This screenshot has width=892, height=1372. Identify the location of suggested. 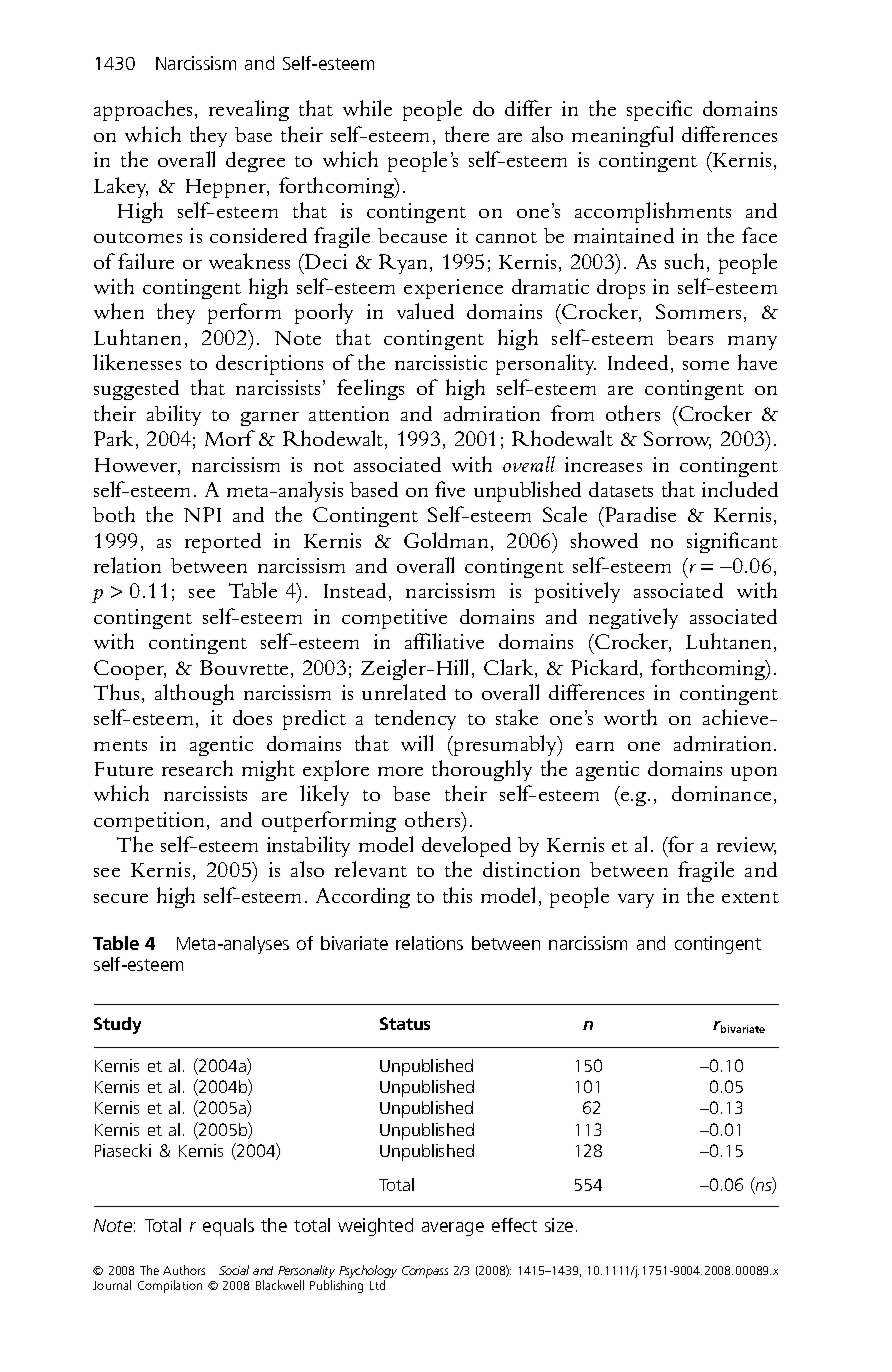
(136, 390).
